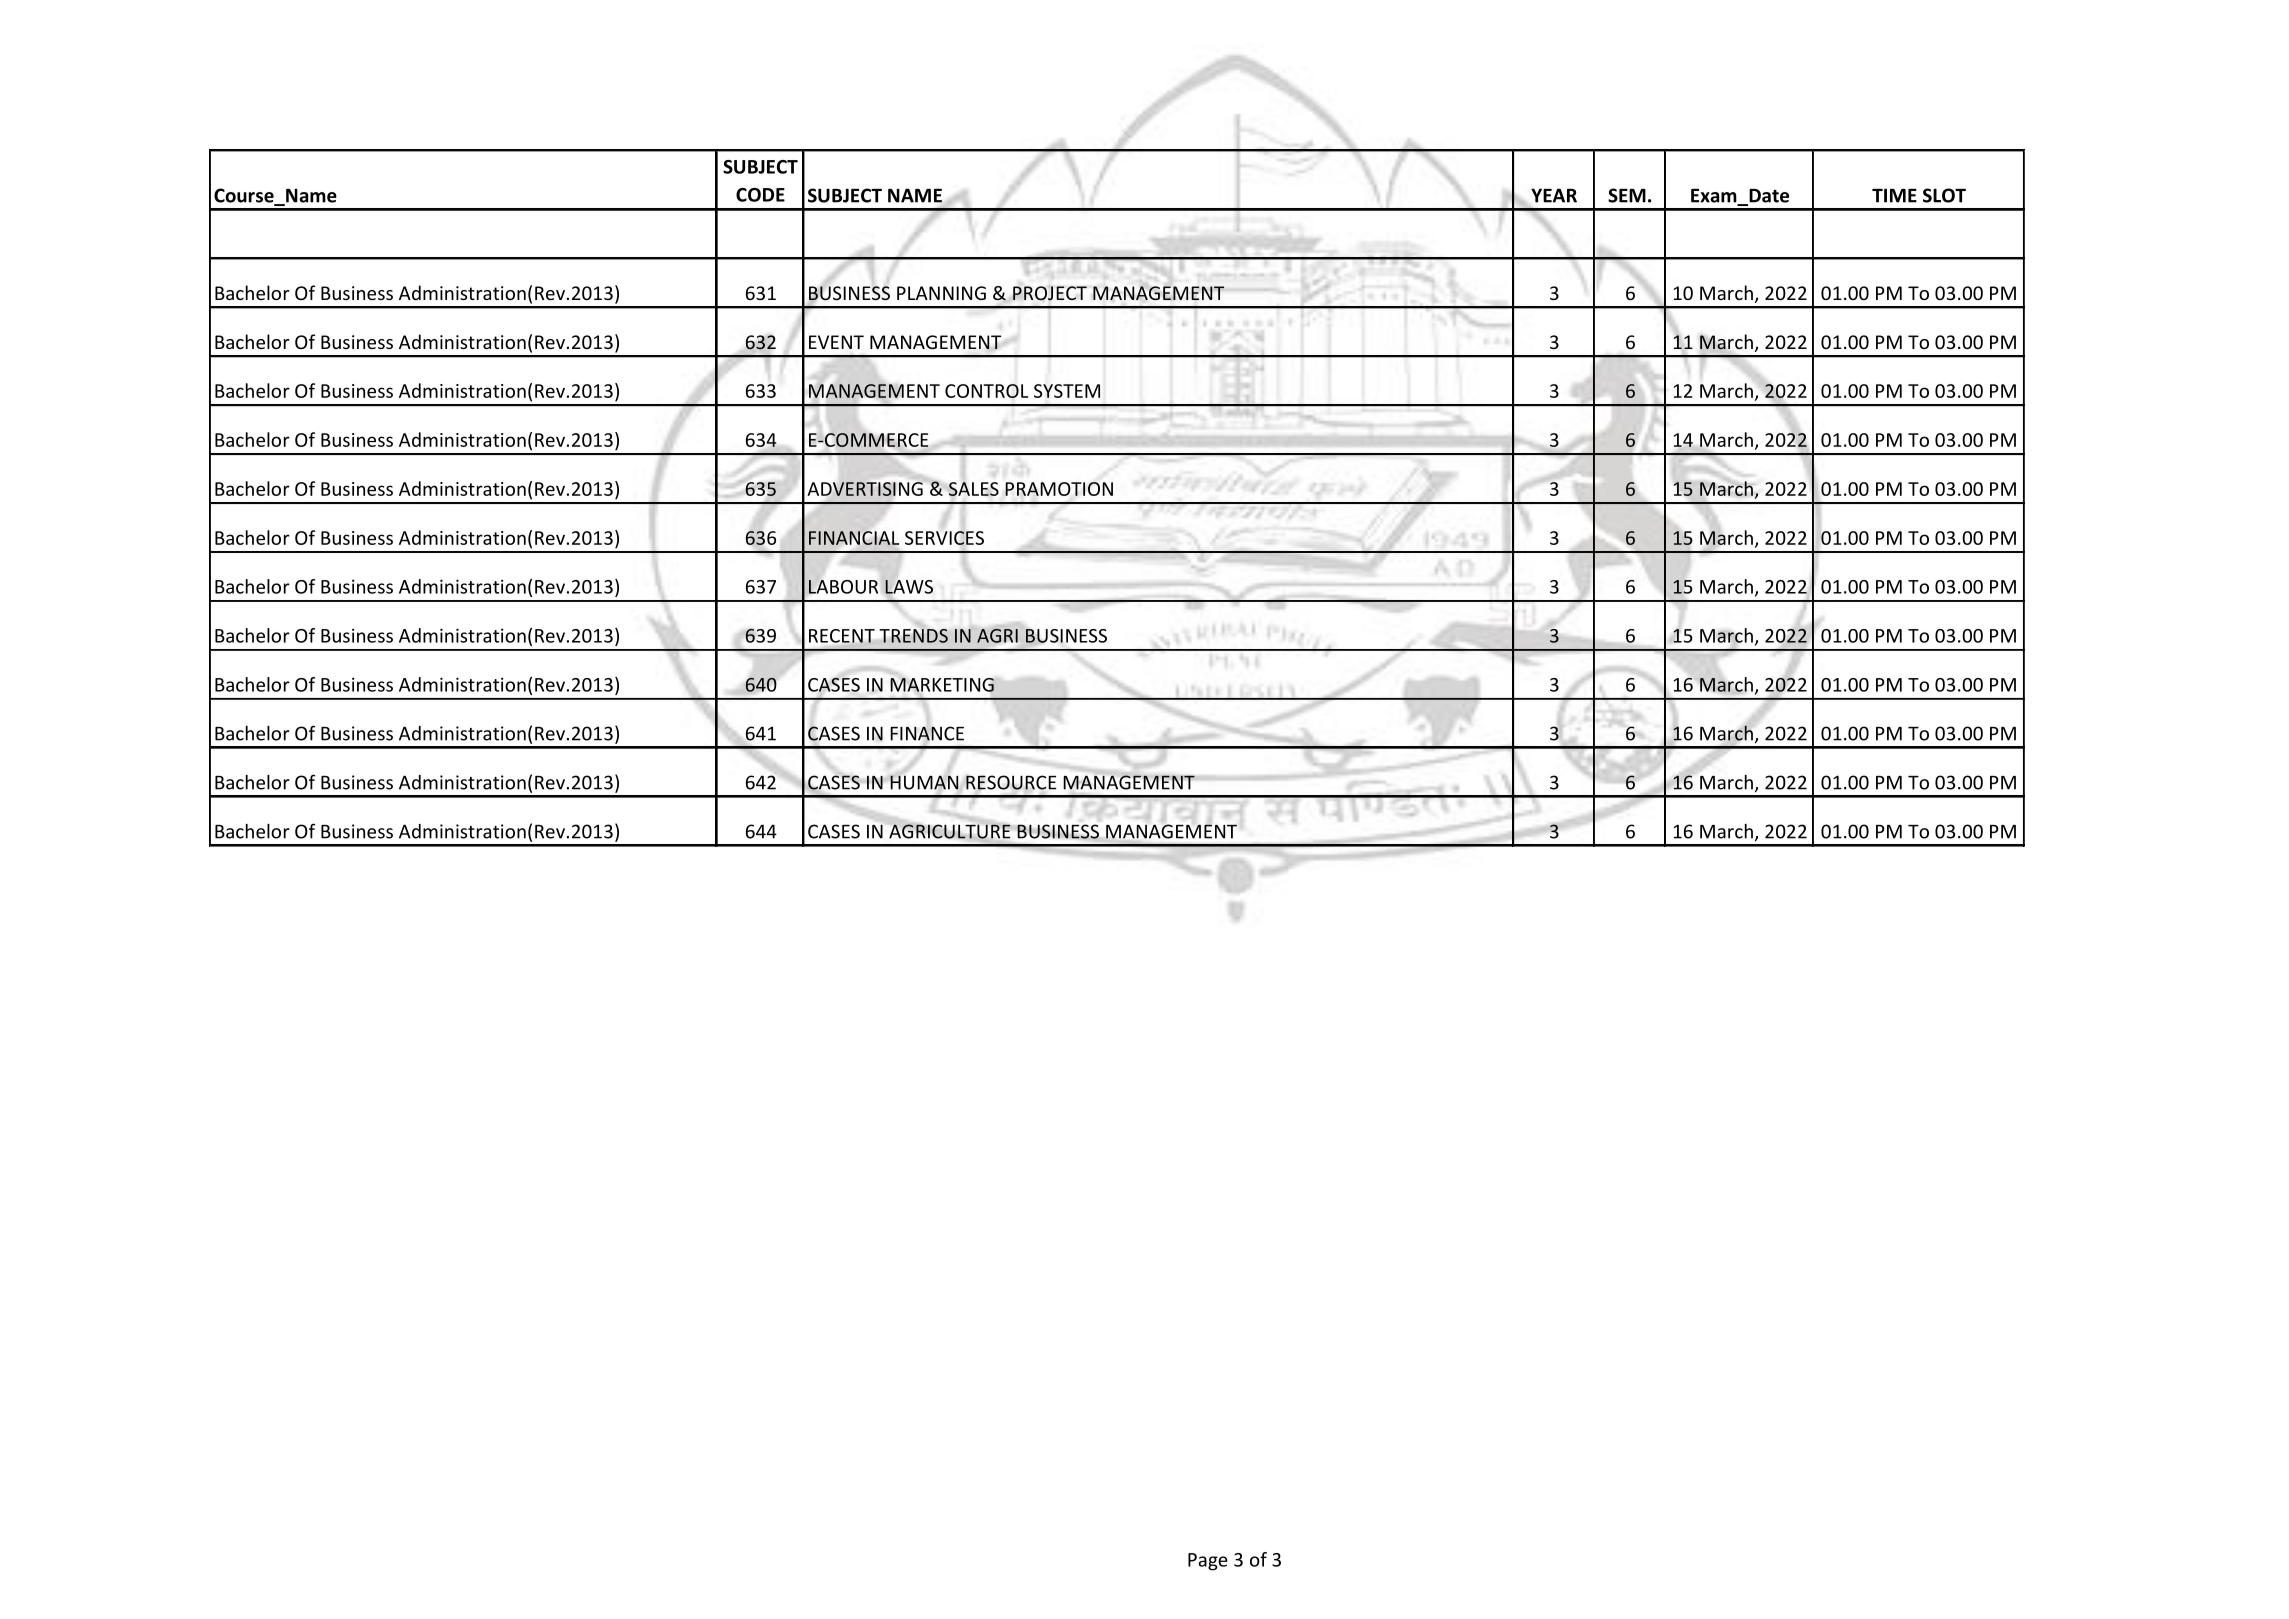 The width and height of the screenshot is (2289, 1619). I want to click on PLANNING, so click(941, 293).
